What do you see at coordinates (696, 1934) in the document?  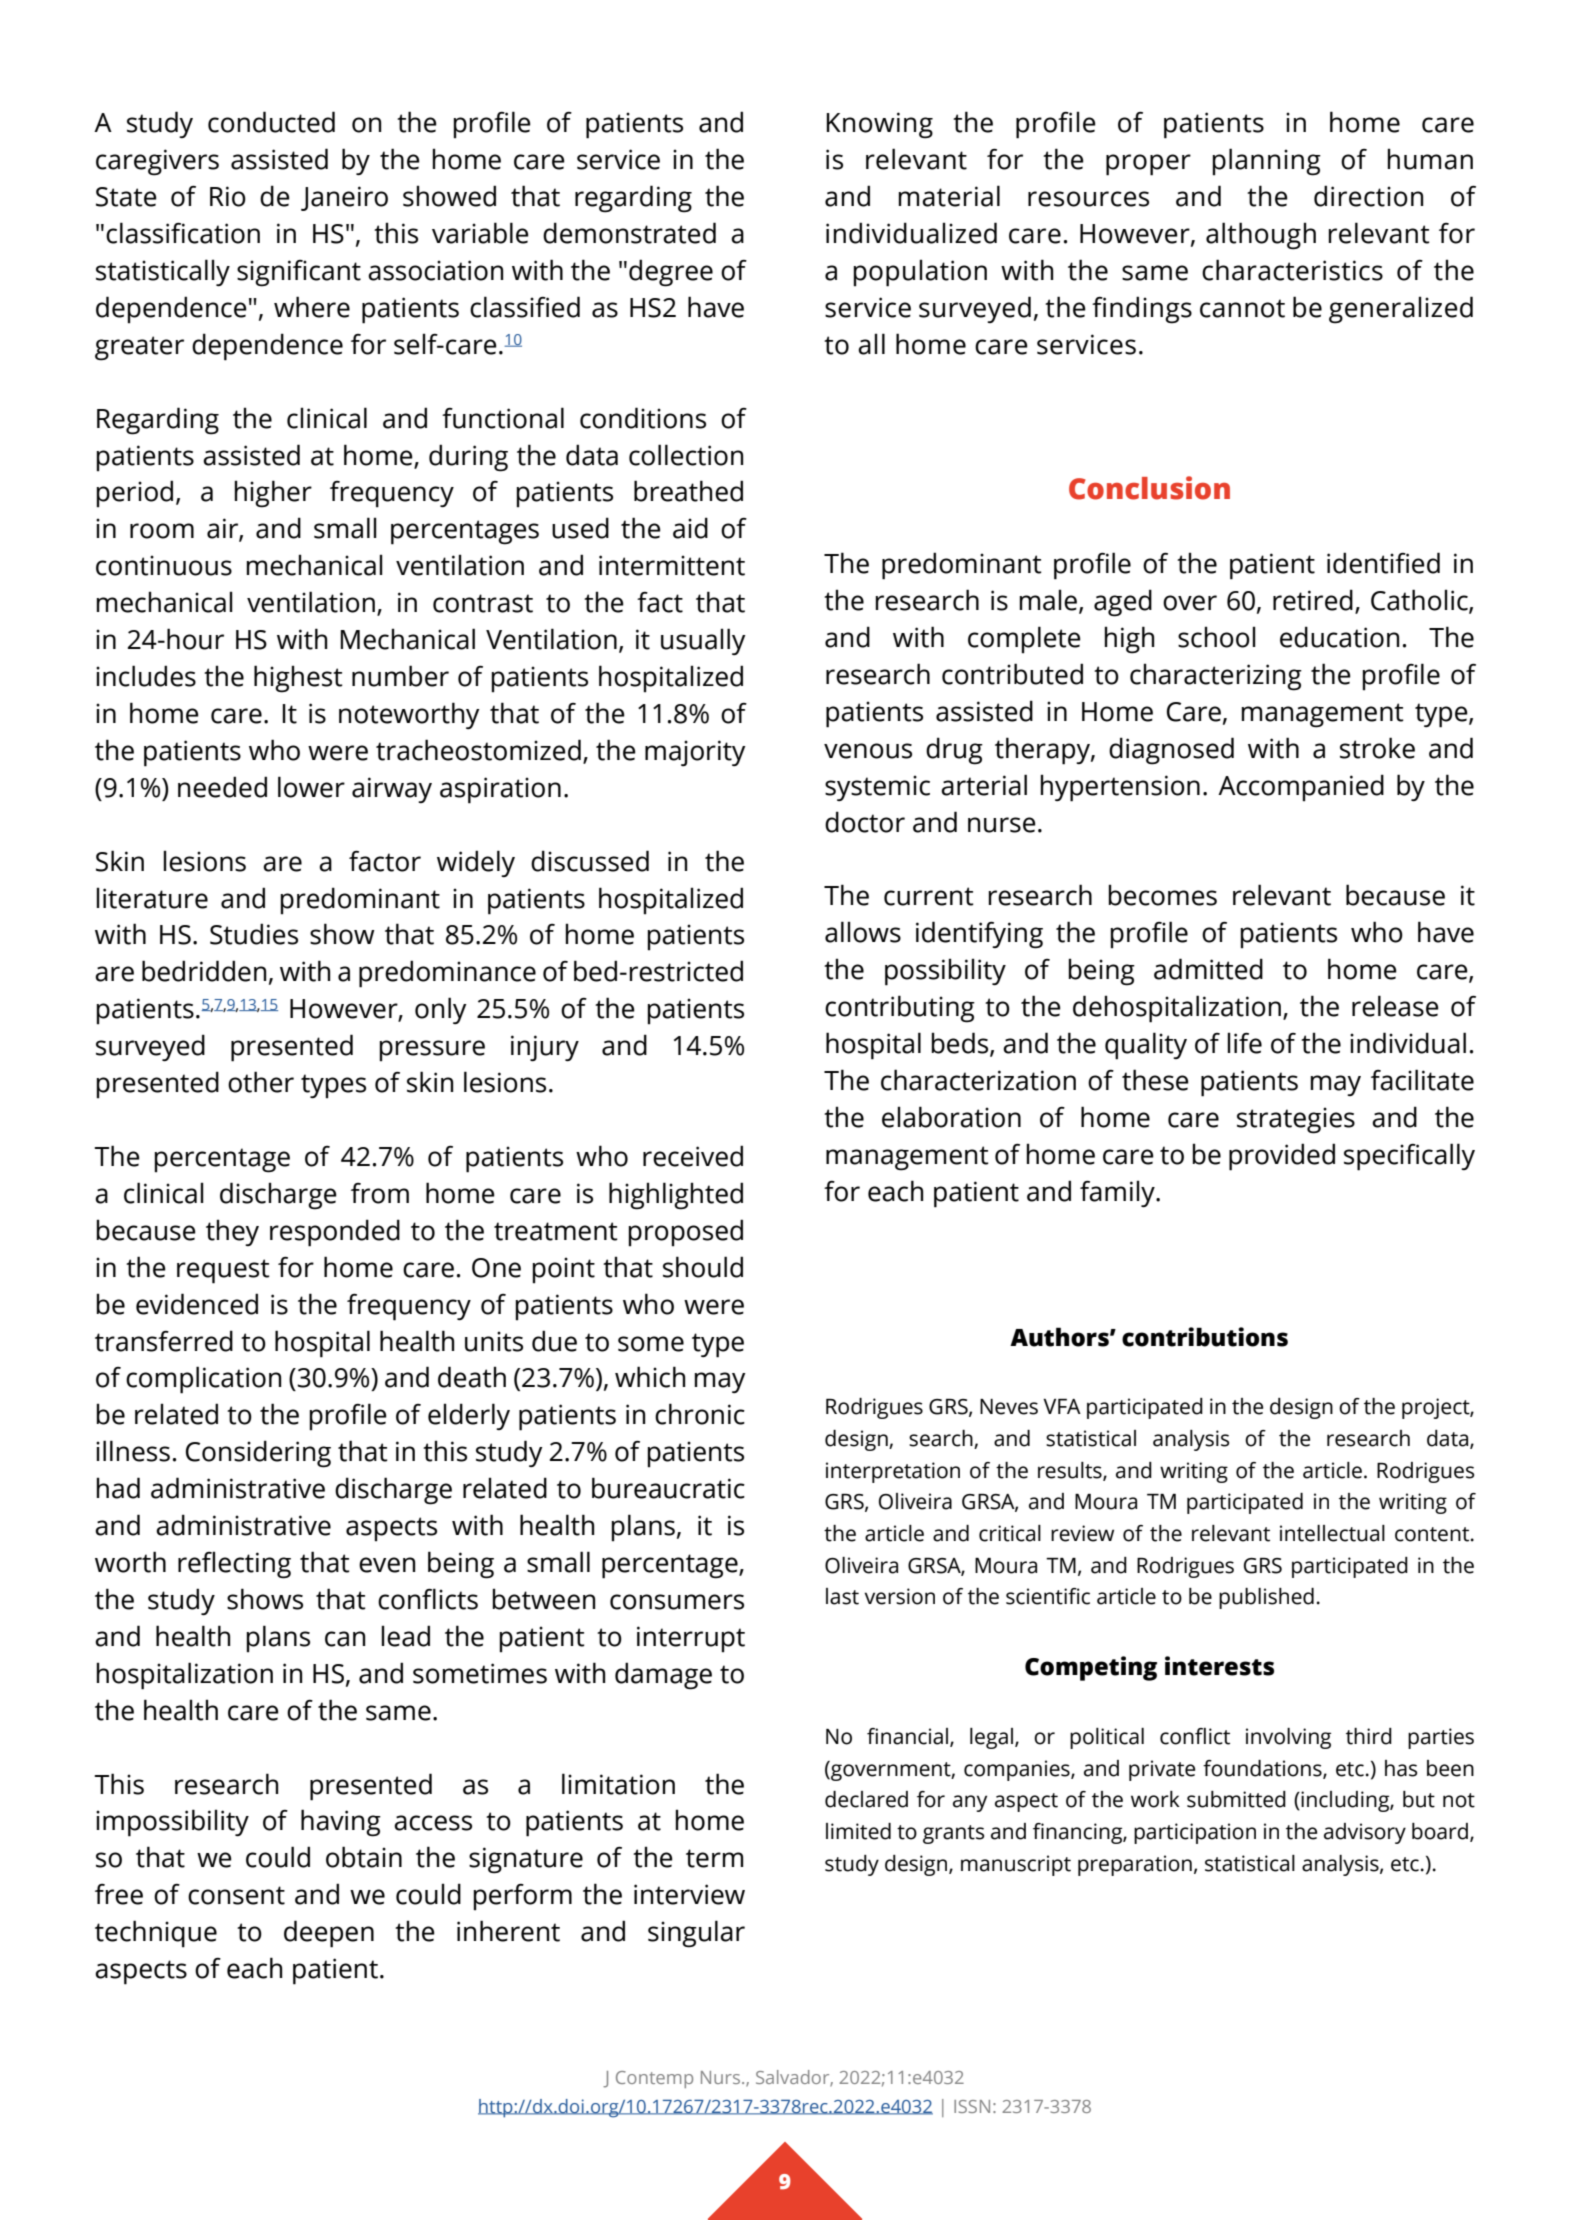 I see `singular` at bounding box center [696, 1934].
